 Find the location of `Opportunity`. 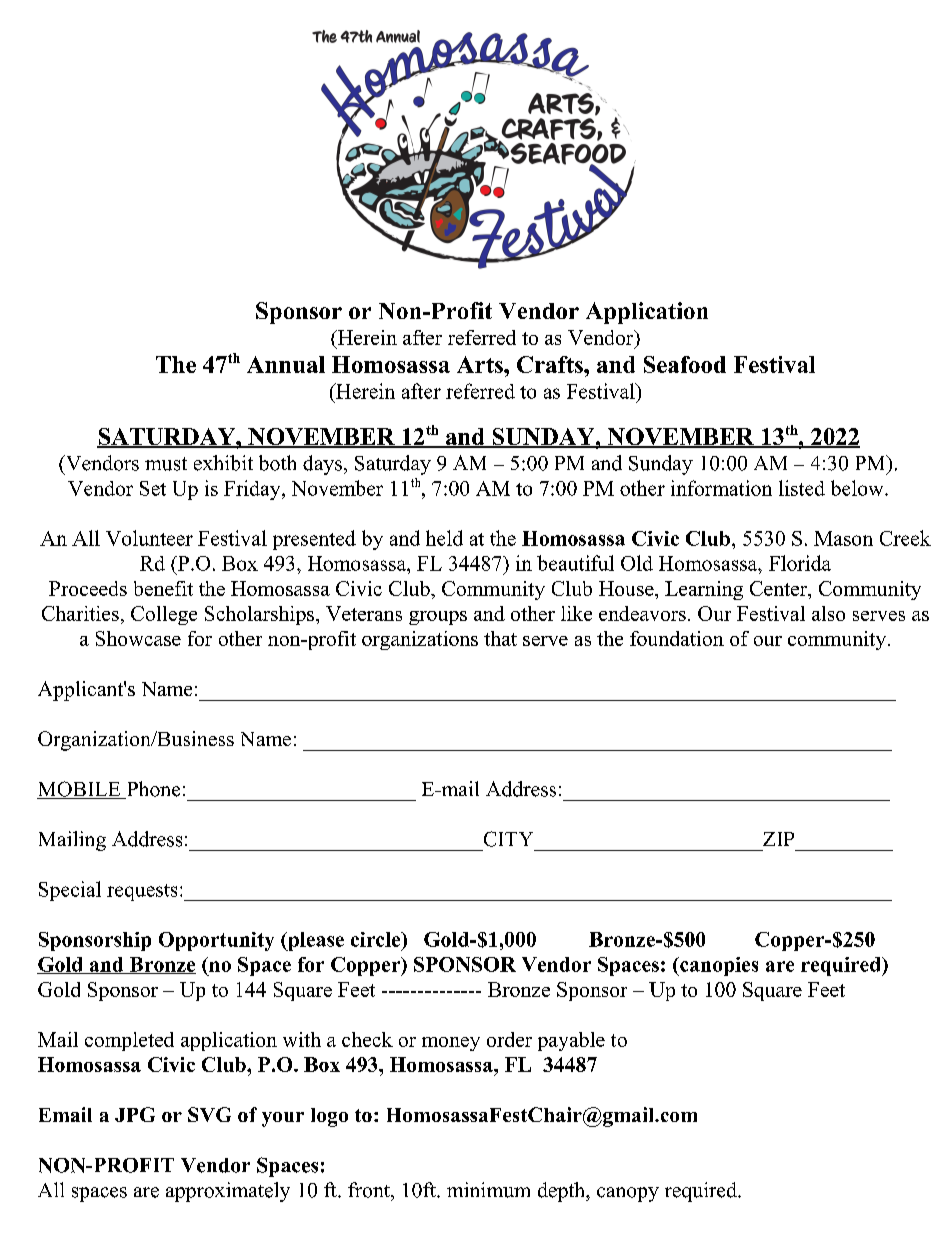

Opportunity is located at coordinates (216, 941).
